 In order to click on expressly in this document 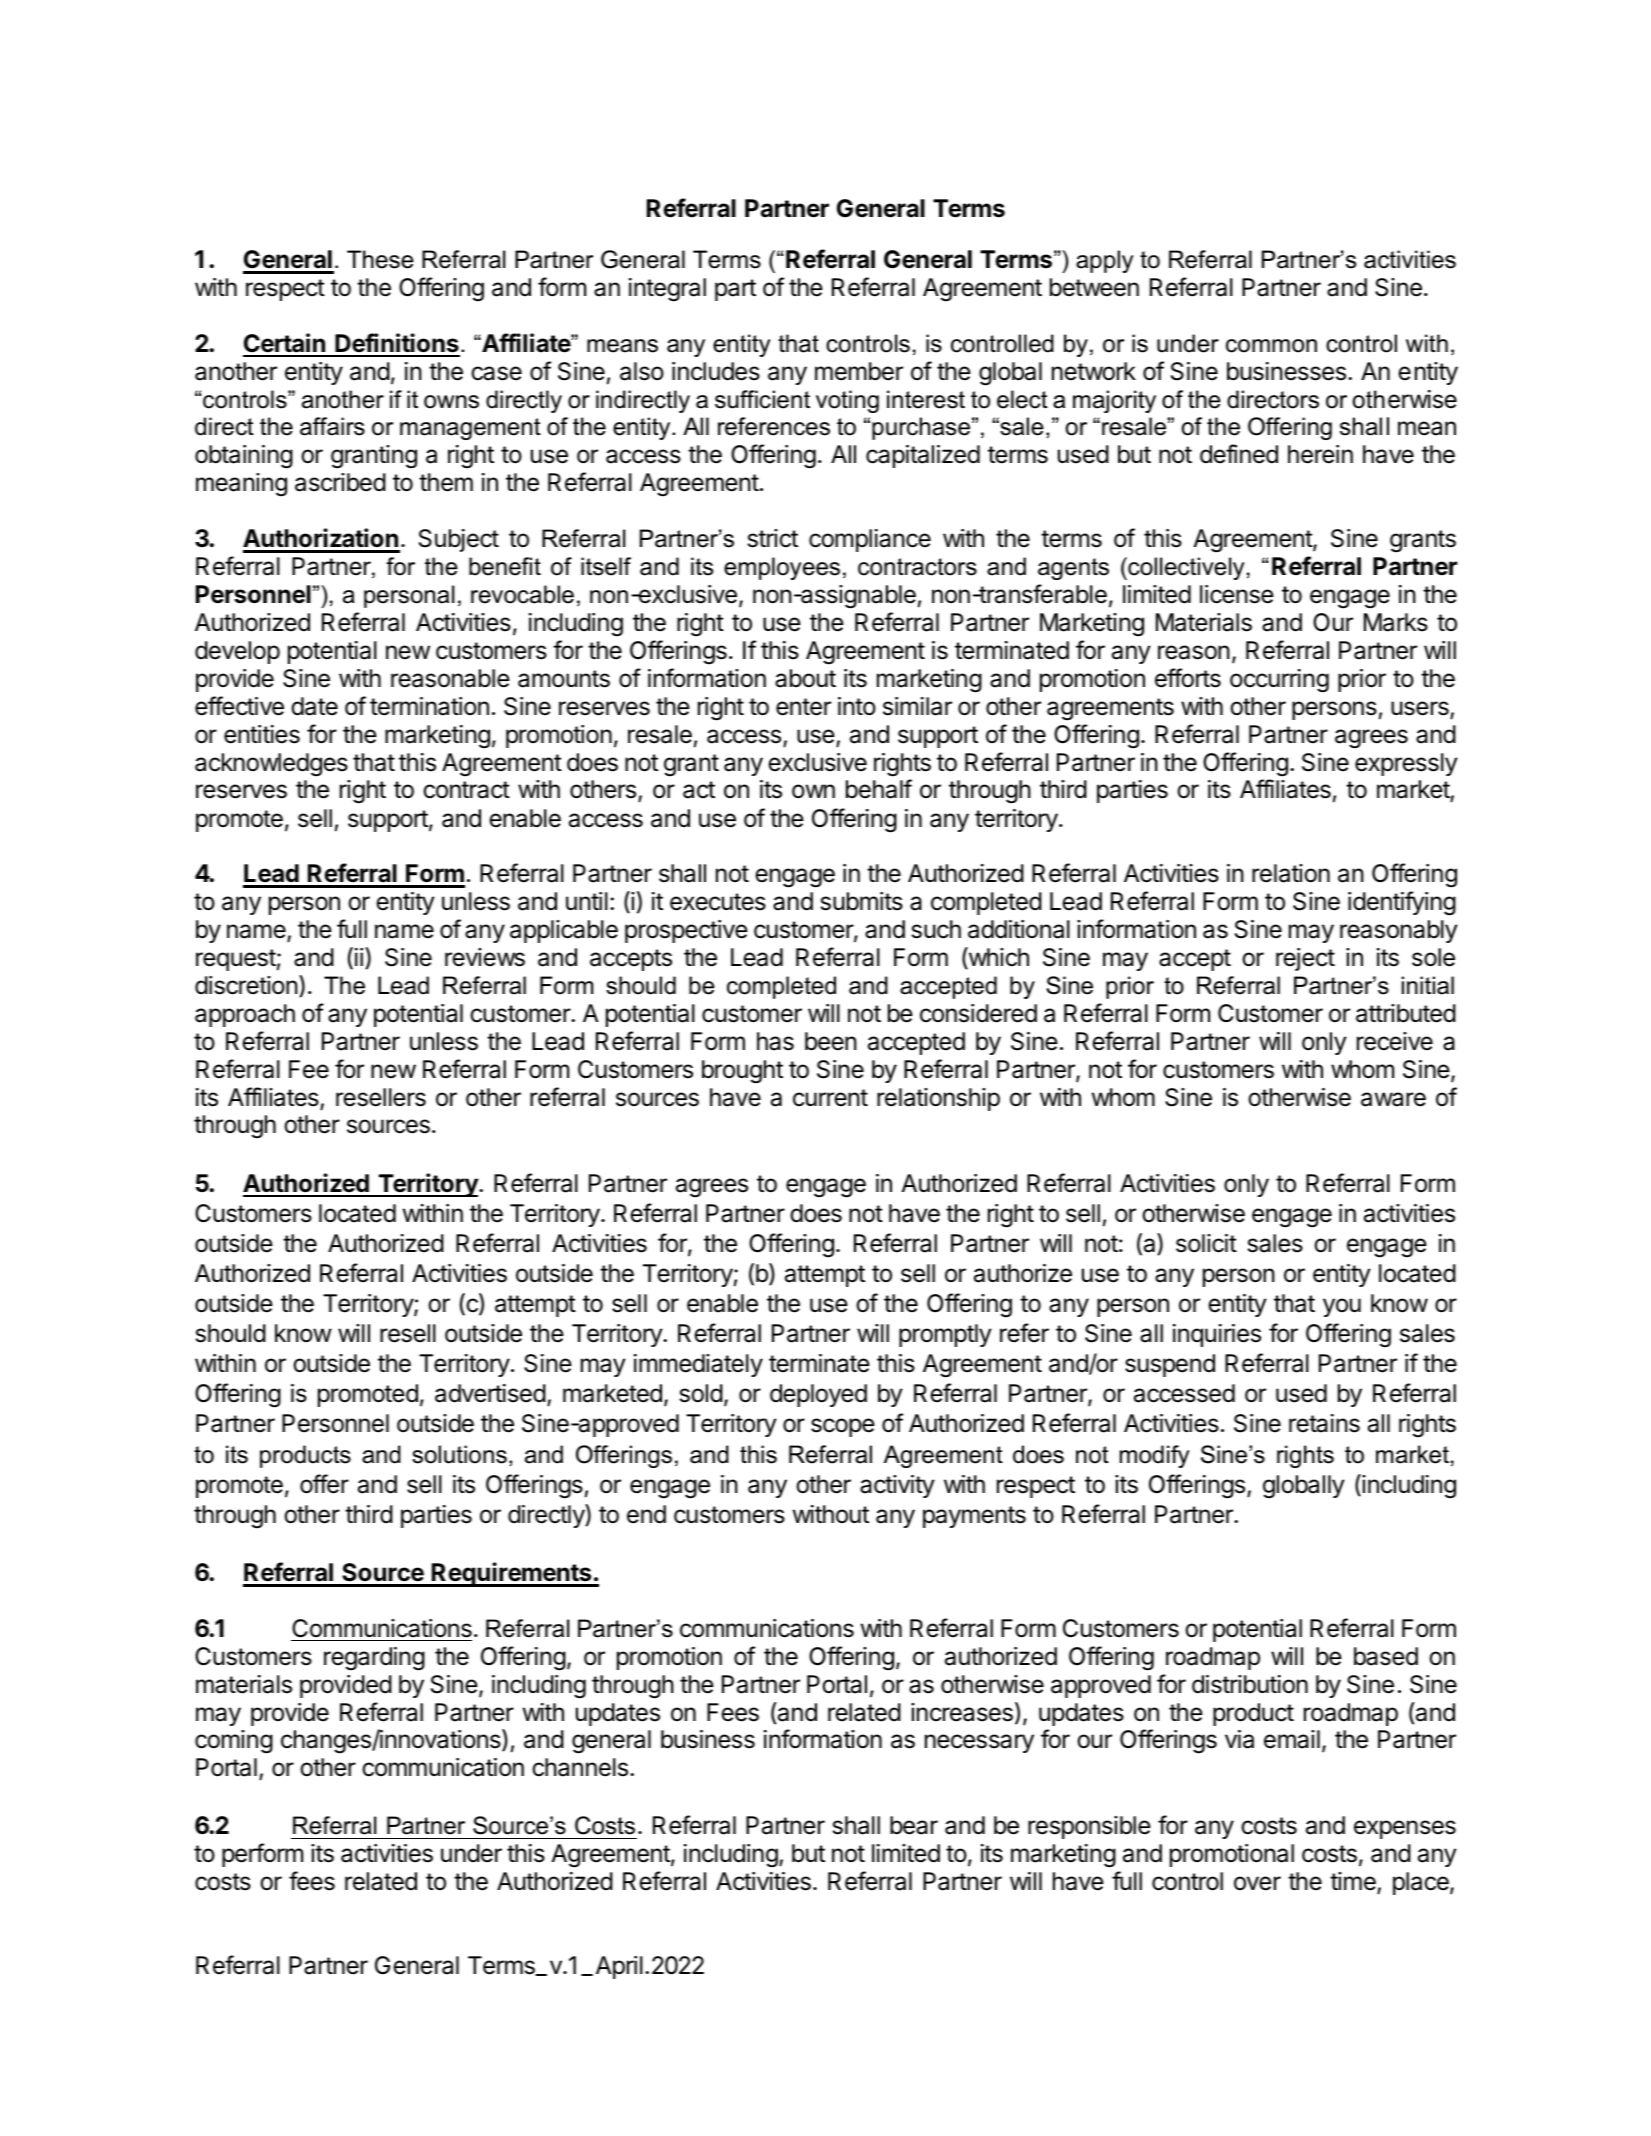, I will do `click(1406, 764)`.
